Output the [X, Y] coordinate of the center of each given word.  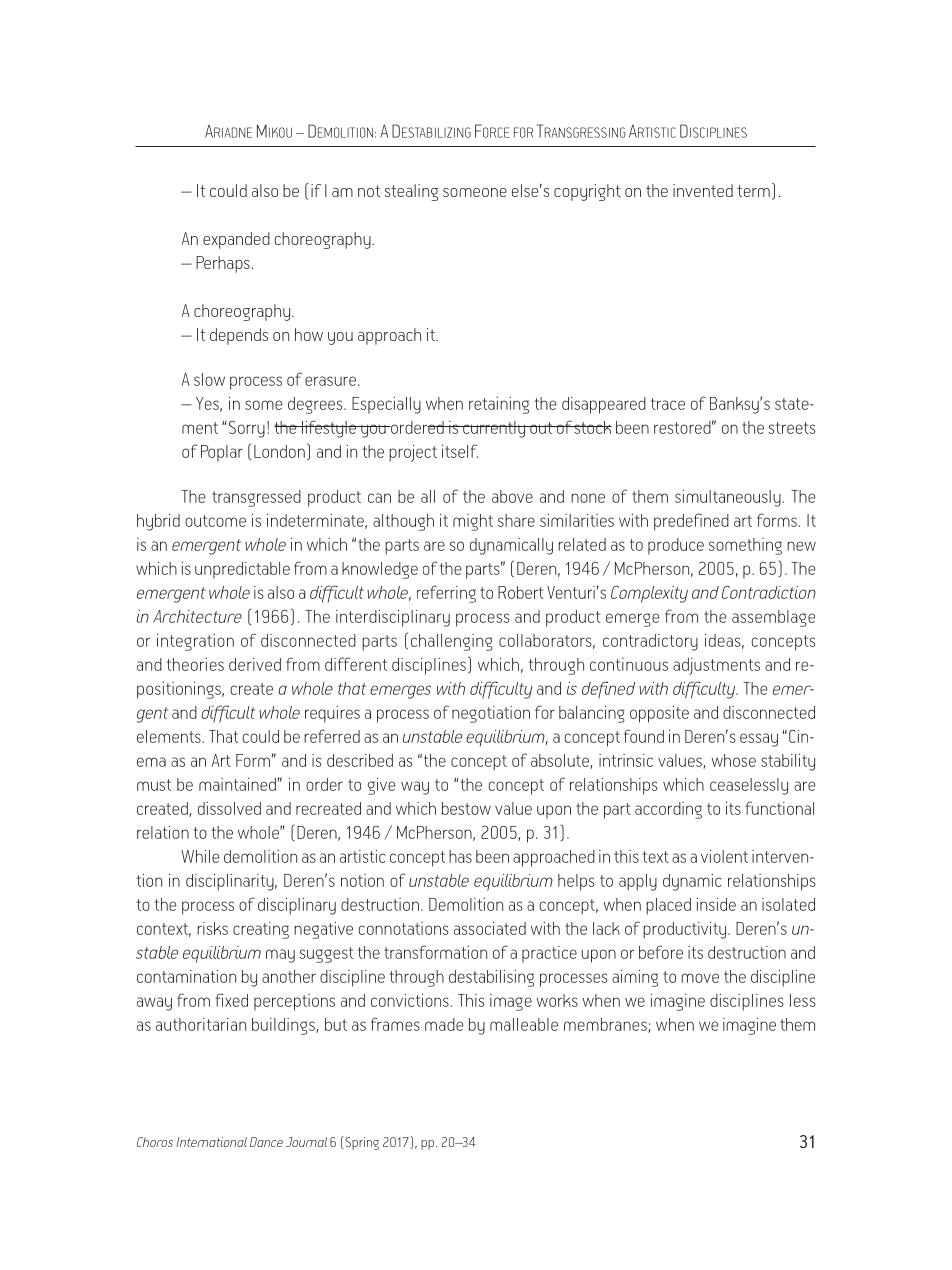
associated [490, 928]
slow [209, 379]
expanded [236, 240]
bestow [466, 808]
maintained [237, 784]
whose [733, 760]
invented [703, 190]
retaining [499, 405]
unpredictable [242, 570]
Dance [266, 1142]
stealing [411, 192]
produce [676, 546]
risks [212, 928]
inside [716, 904]
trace [668, 404]
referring [446, 594]
